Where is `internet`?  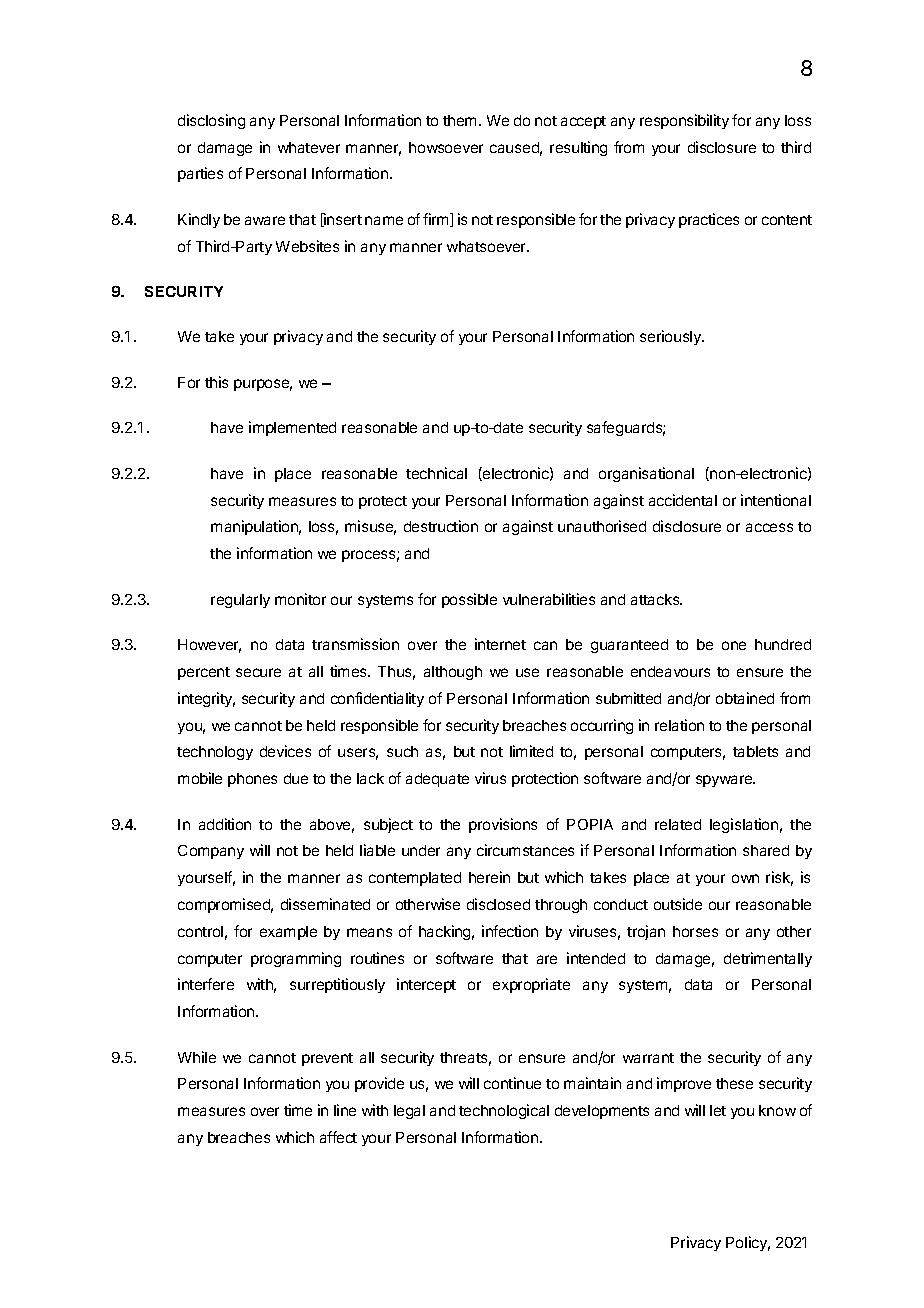
internet is located at coordinates (500, 644).
